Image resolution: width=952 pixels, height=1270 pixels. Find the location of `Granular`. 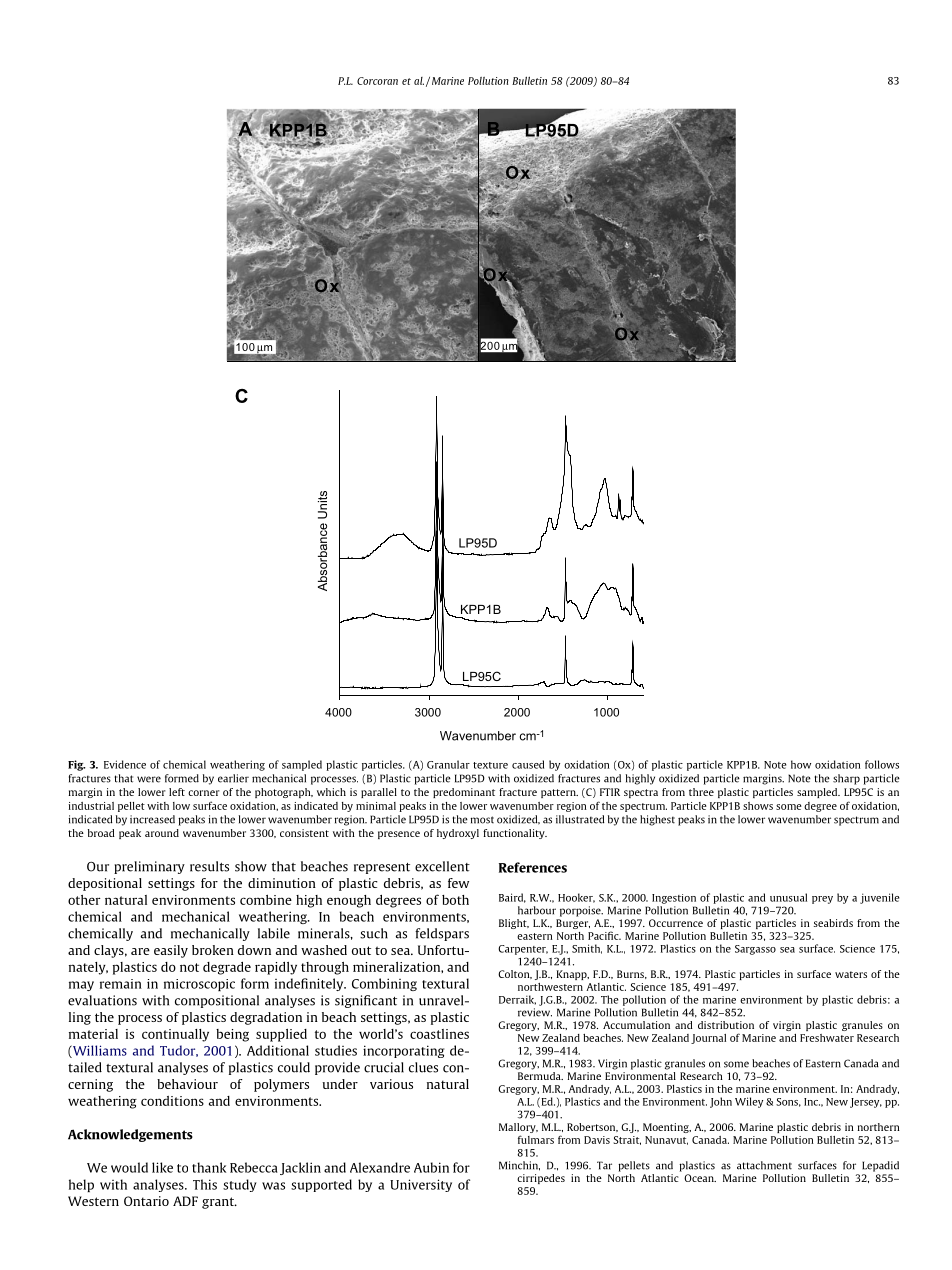

Granular is located at coordinates (448, 764).
